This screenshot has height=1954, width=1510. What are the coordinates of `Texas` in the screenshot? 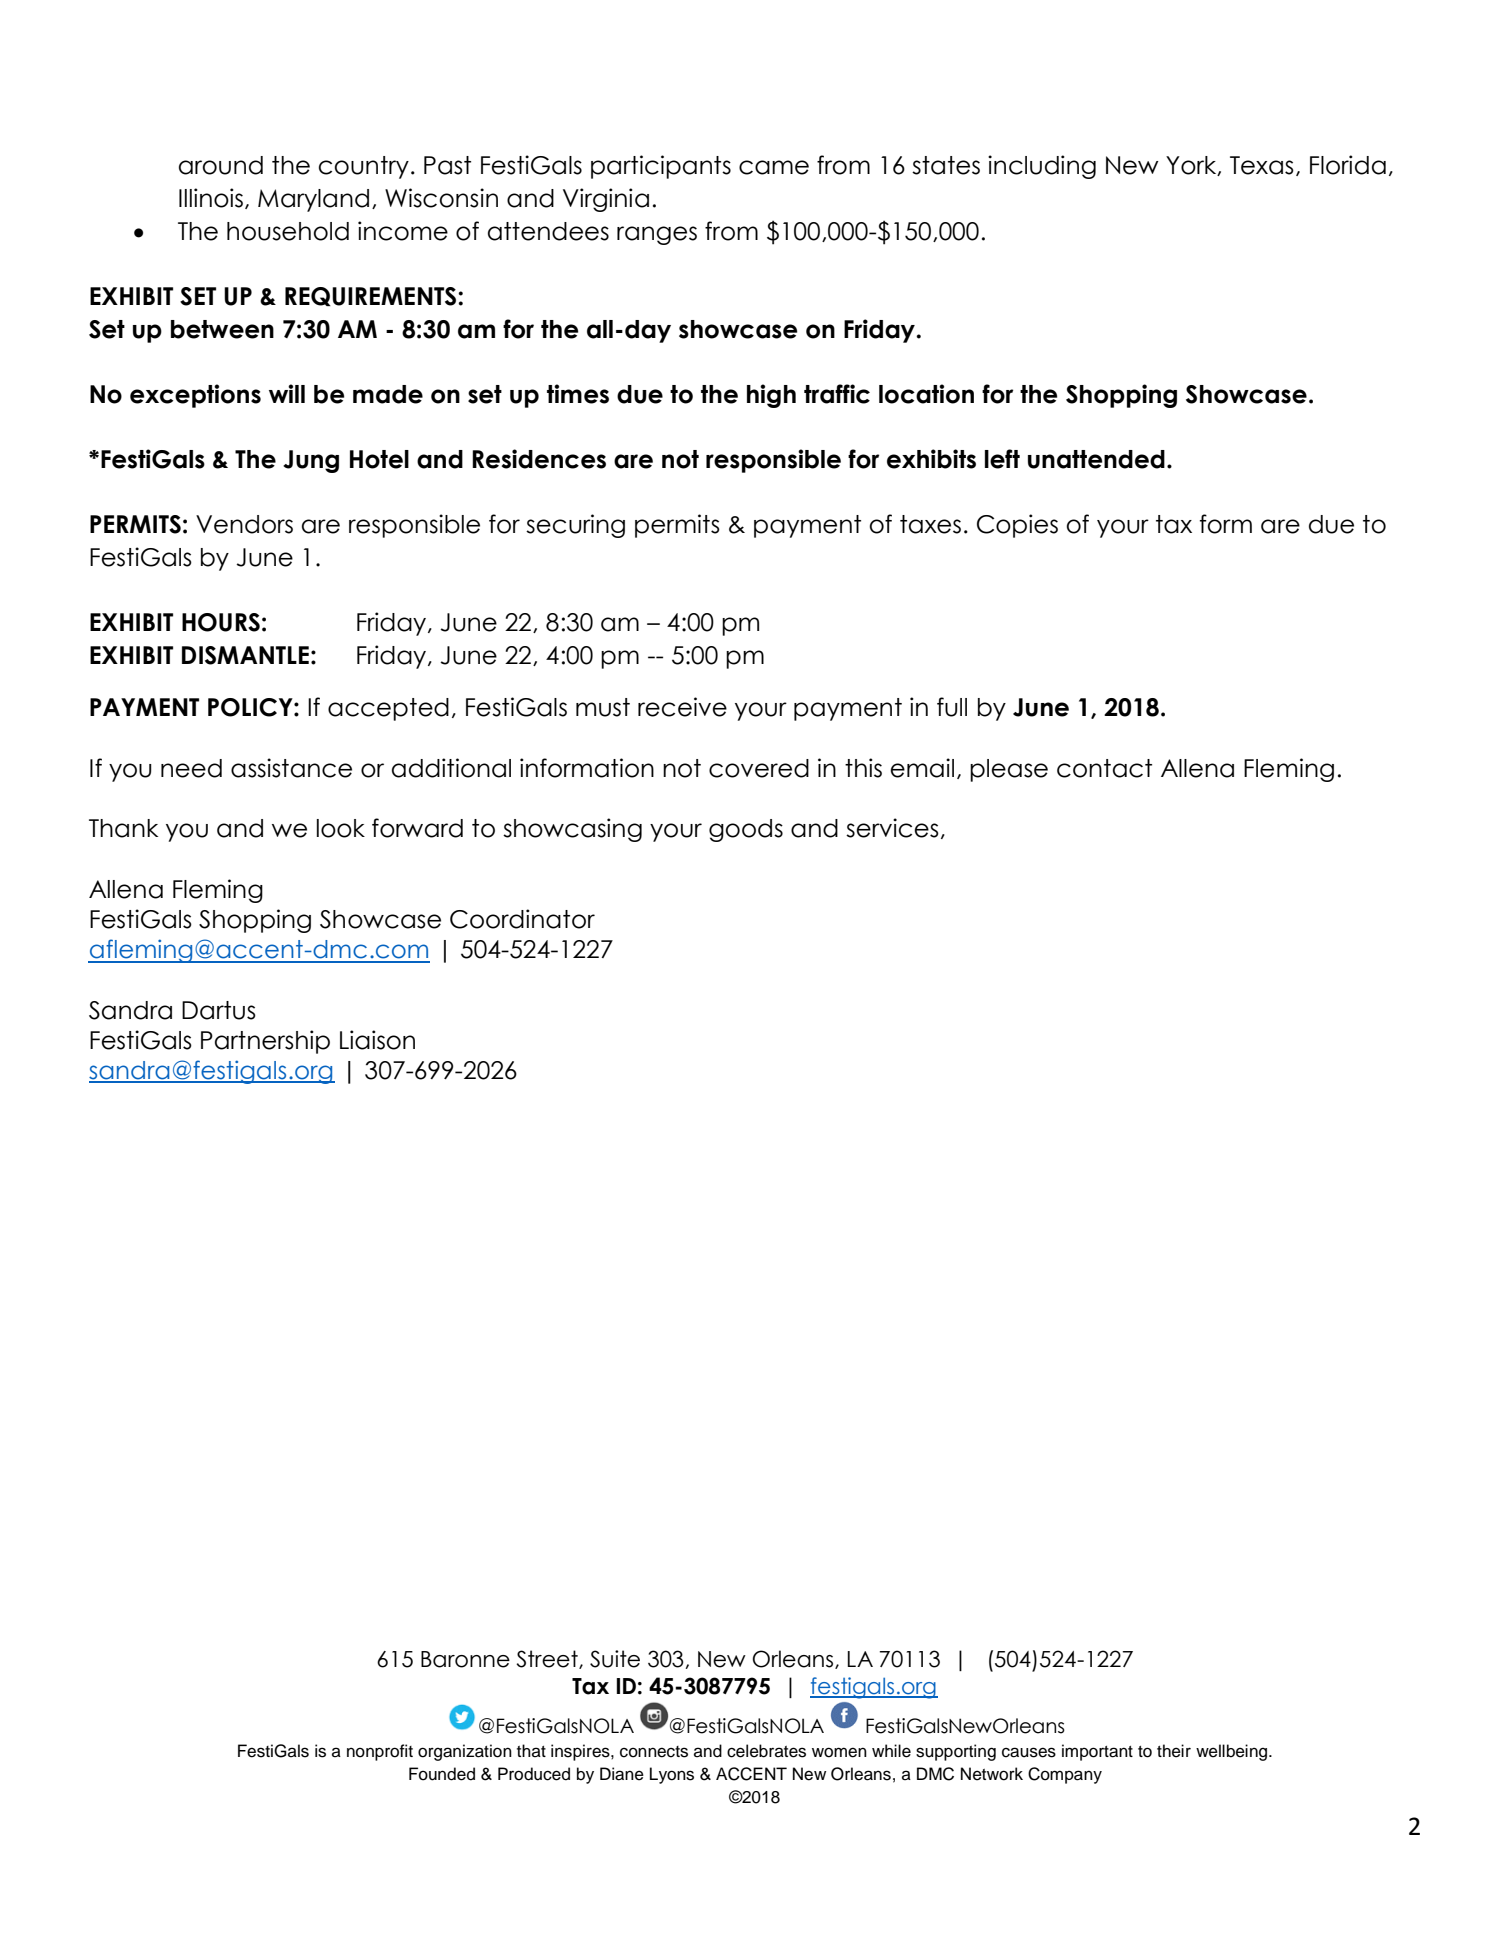 It's located at (1262, 165).
